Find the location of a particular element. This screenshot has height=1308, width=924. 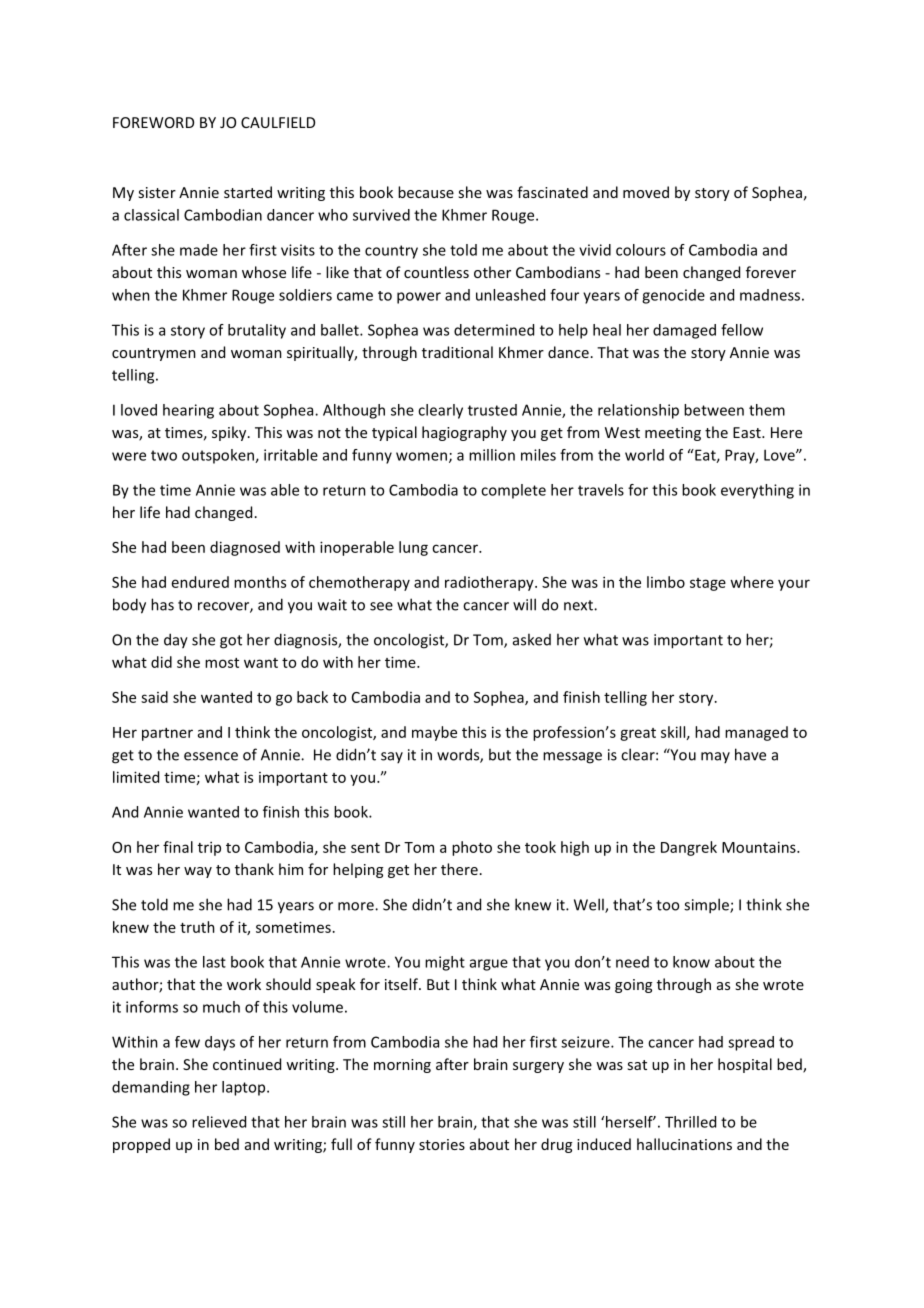

relieved is located at coordinates (219, 1122).
